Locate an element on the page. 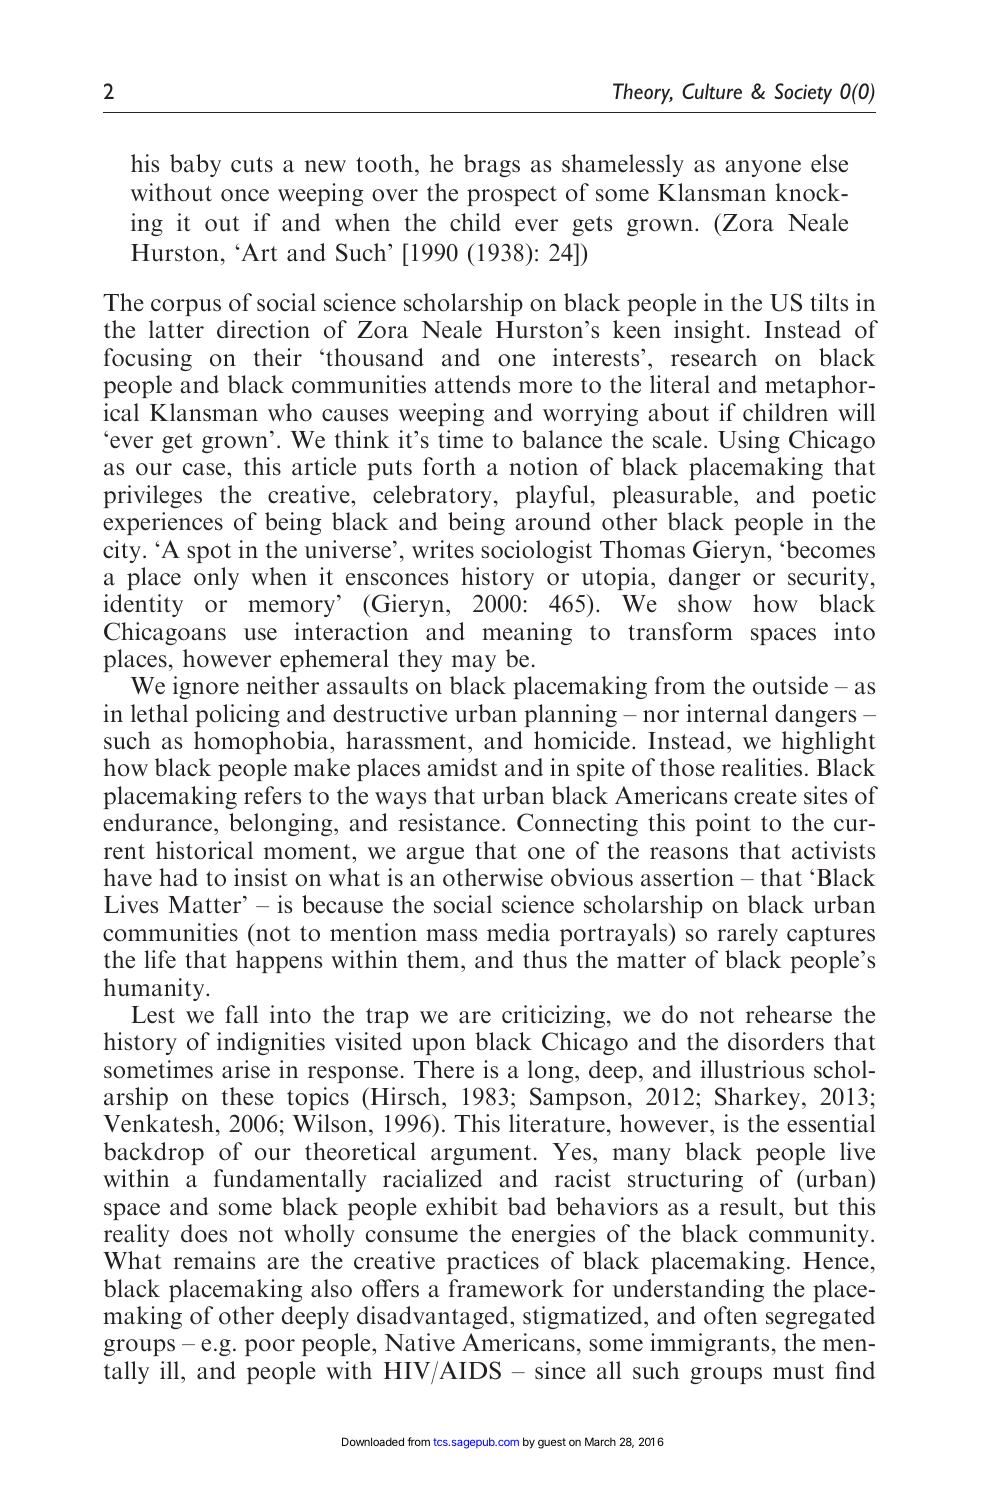  forth is located at coordinates (449, 466).
